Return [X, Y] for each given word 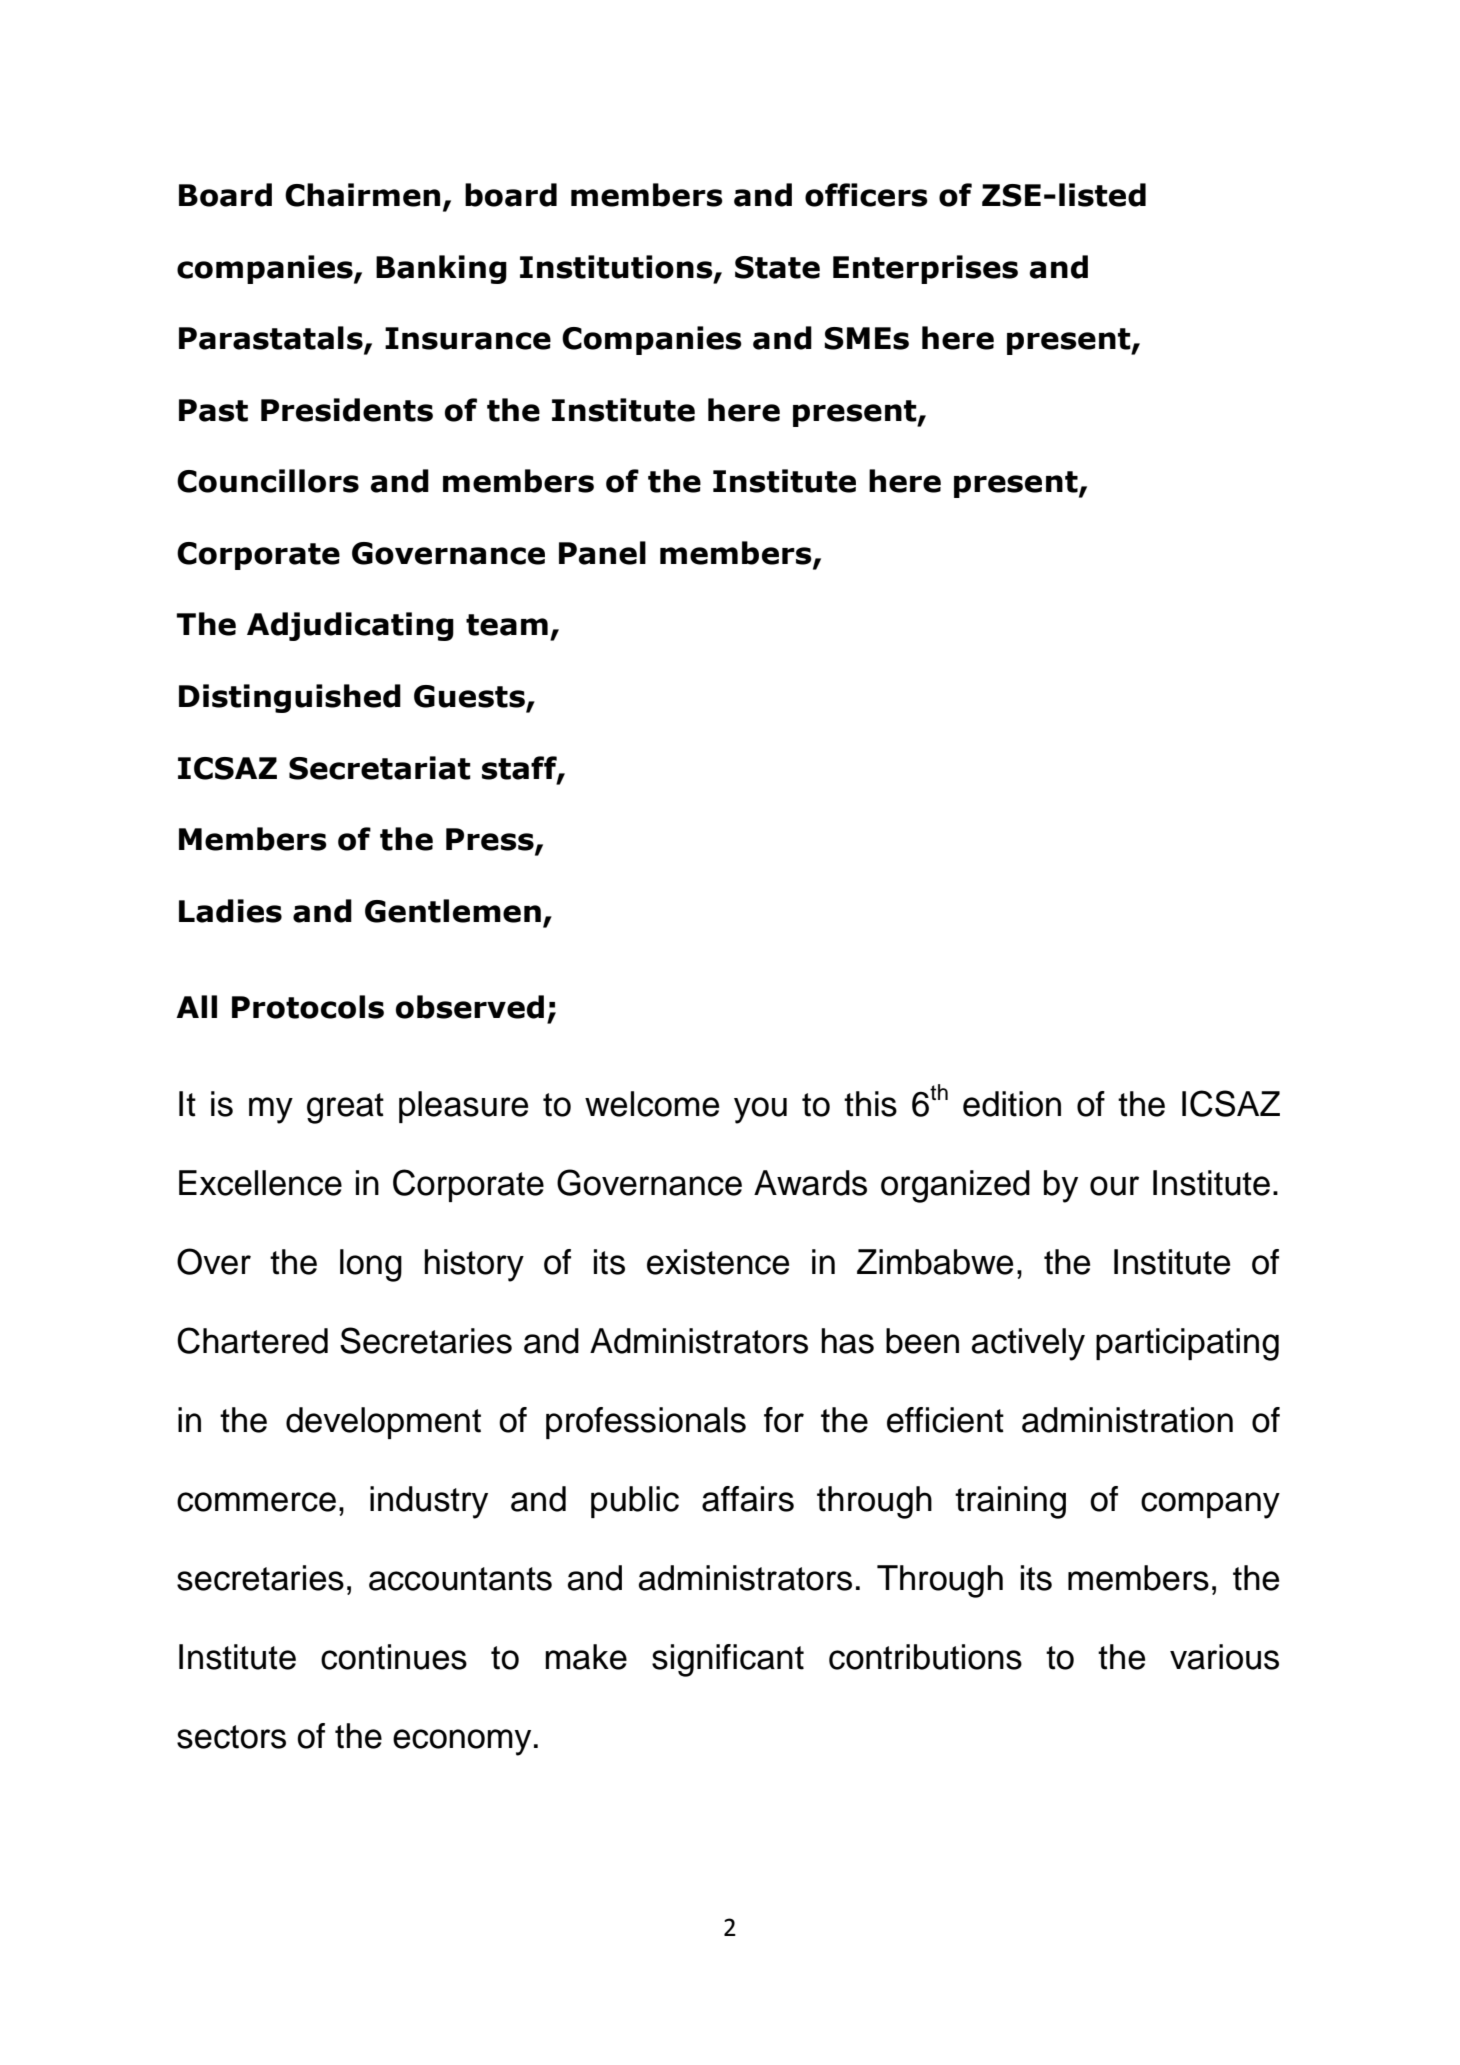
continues [394, 1657]
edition [1012, 1104]
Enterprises [925, 269]
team [507, 625]
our [1114, 1186]
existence [718, 1262]
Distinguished [290, 698]
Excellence [260, 1183]
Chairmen [362, 195]
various [1224, 1657]
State [777, 267]
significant [728, 1660]
